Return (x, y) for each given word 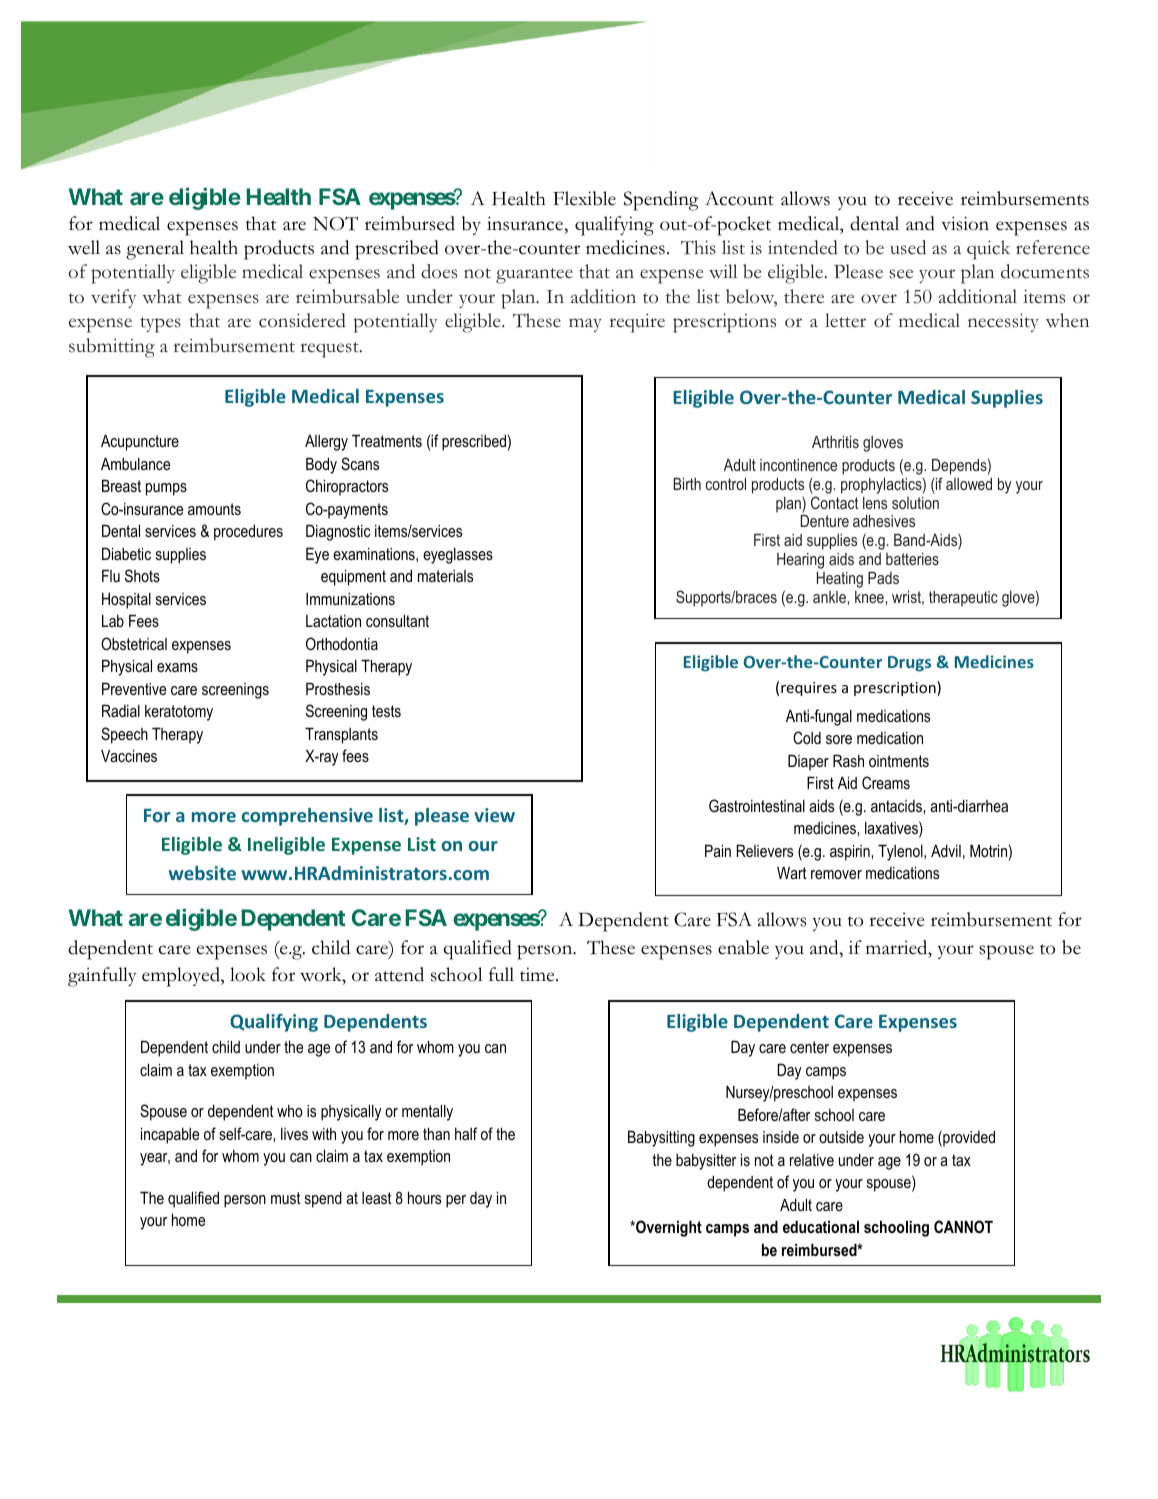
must (286, 1198)
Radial (121, 710)
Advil (946, 850)
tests (386, 711)
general (155, 250)
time (538, 974)
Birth (687, 484)
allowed (969, 484)
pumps (166, 489)
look (248, 974)
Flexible (584, 198)
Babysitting (661, 1138)
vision (965, 223)
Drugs (909, 664)
